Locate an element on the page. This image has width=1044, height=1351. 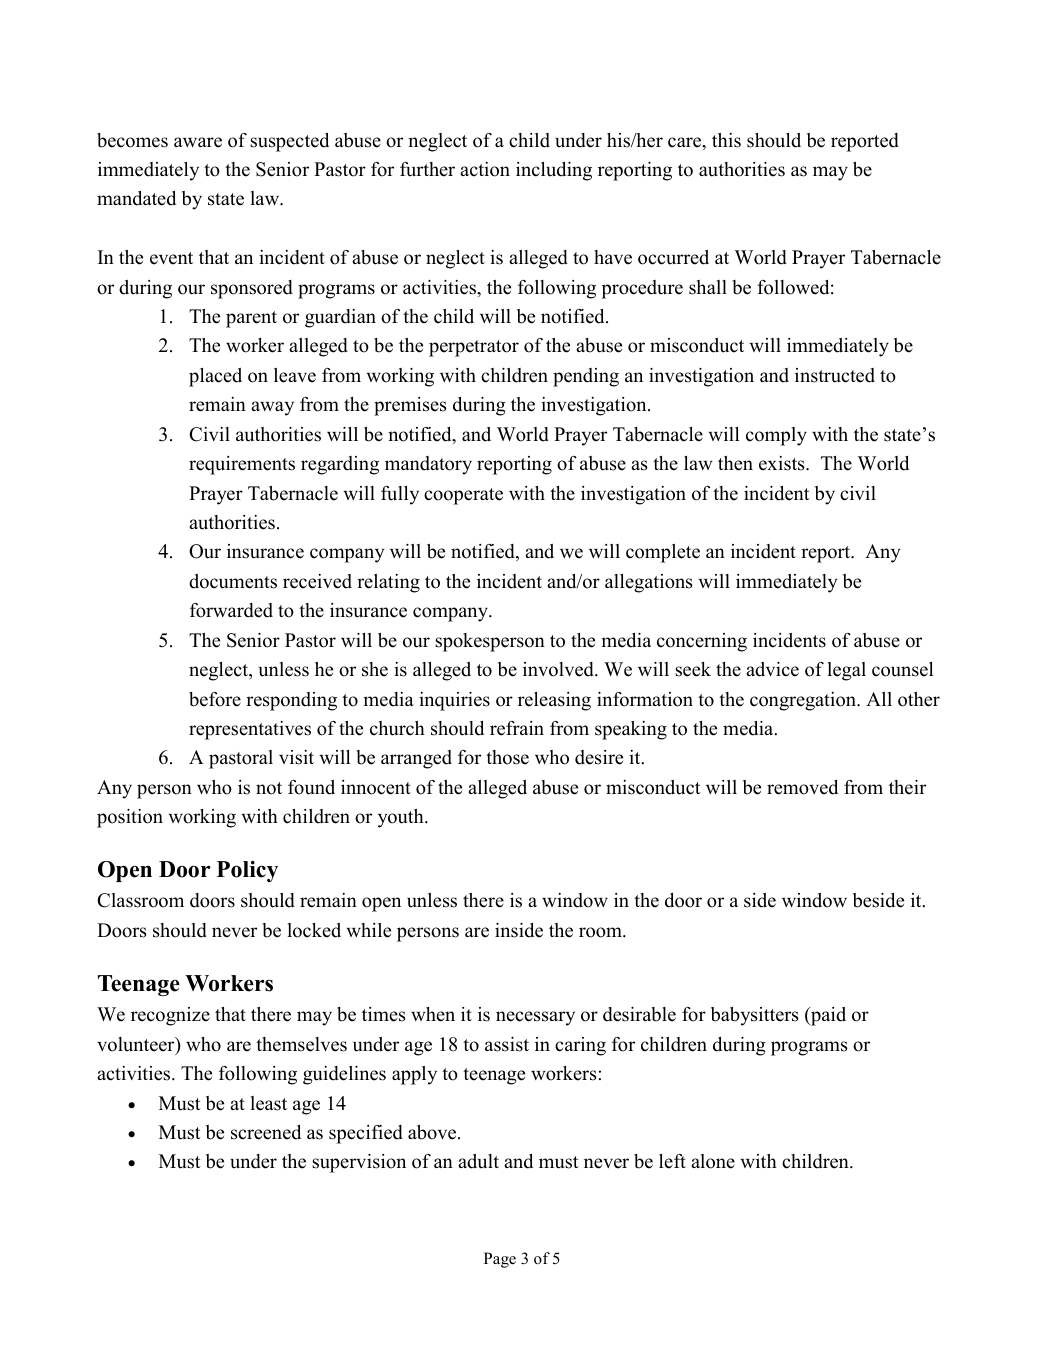
congregation is located at coordinates (804, 701).
